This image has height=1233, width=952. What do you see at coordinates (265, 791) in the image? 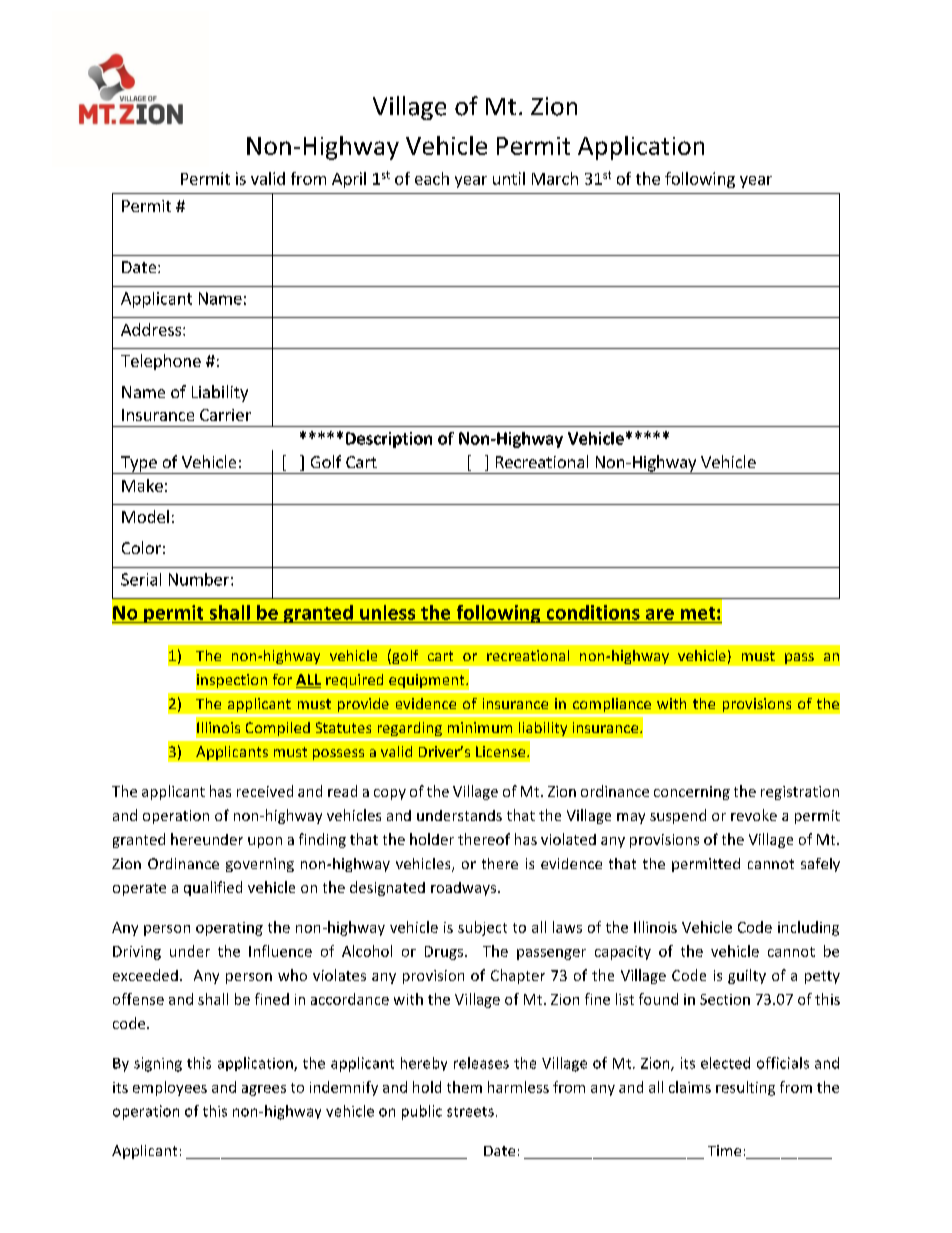
I see `received` at bounding box center [265, 791].
